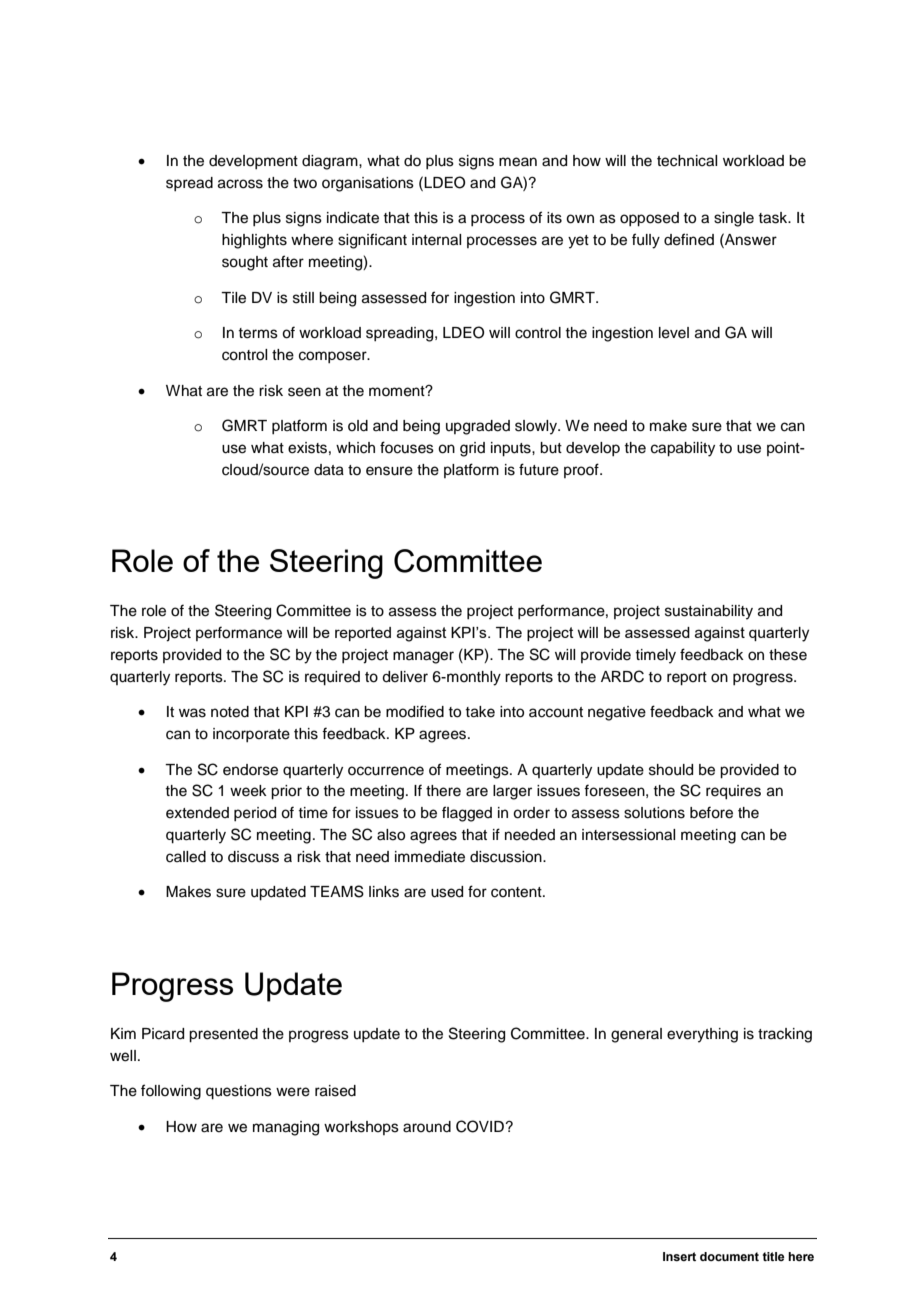 This screenshot has width=924, height=1308. What do you see at coordinates (671, 770) in the screenshot?
I see `should` at bounding box center [671, 770].
